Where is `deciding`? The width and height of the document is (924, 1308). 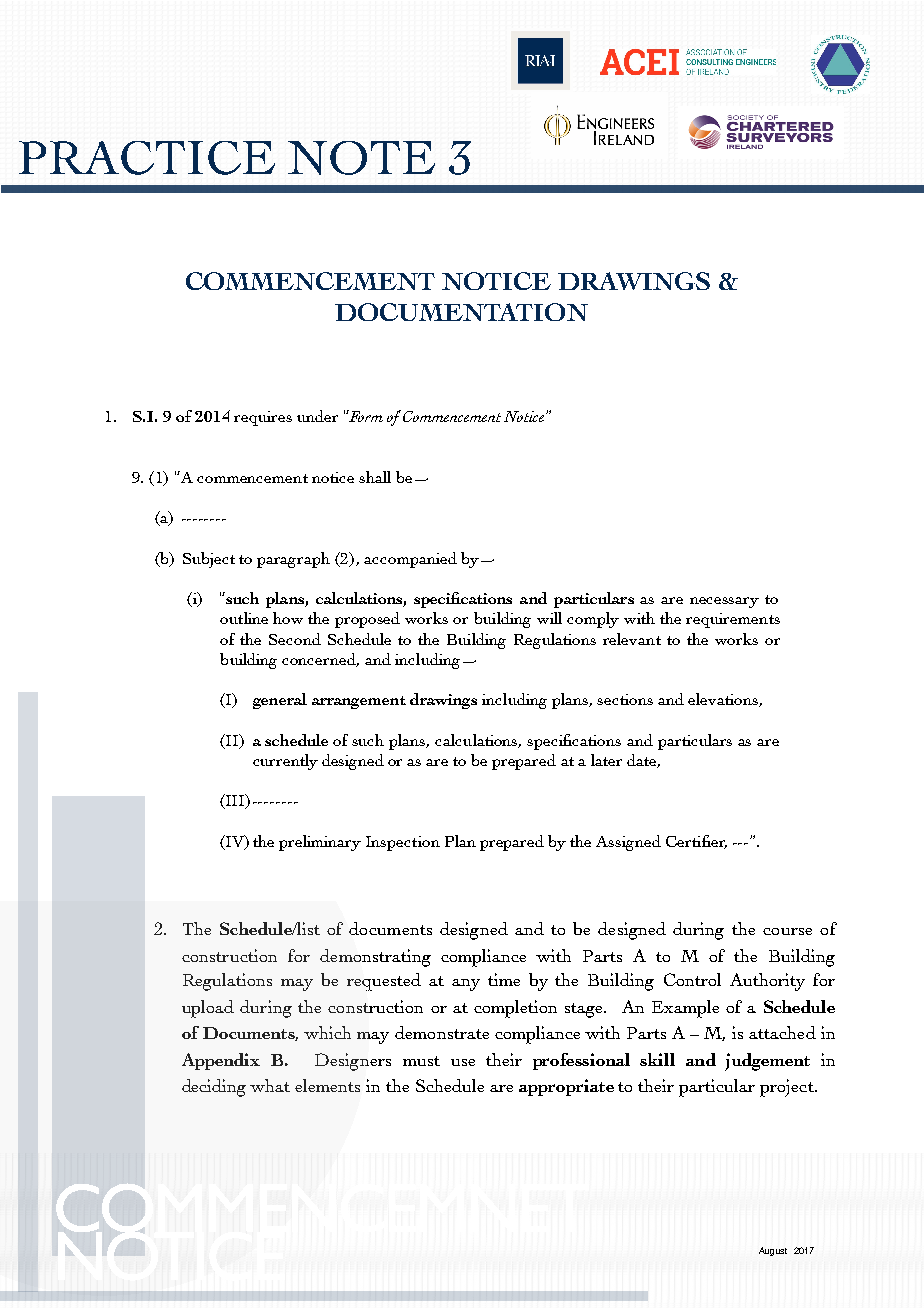 deciding is located at coordinates (214, 1088).
